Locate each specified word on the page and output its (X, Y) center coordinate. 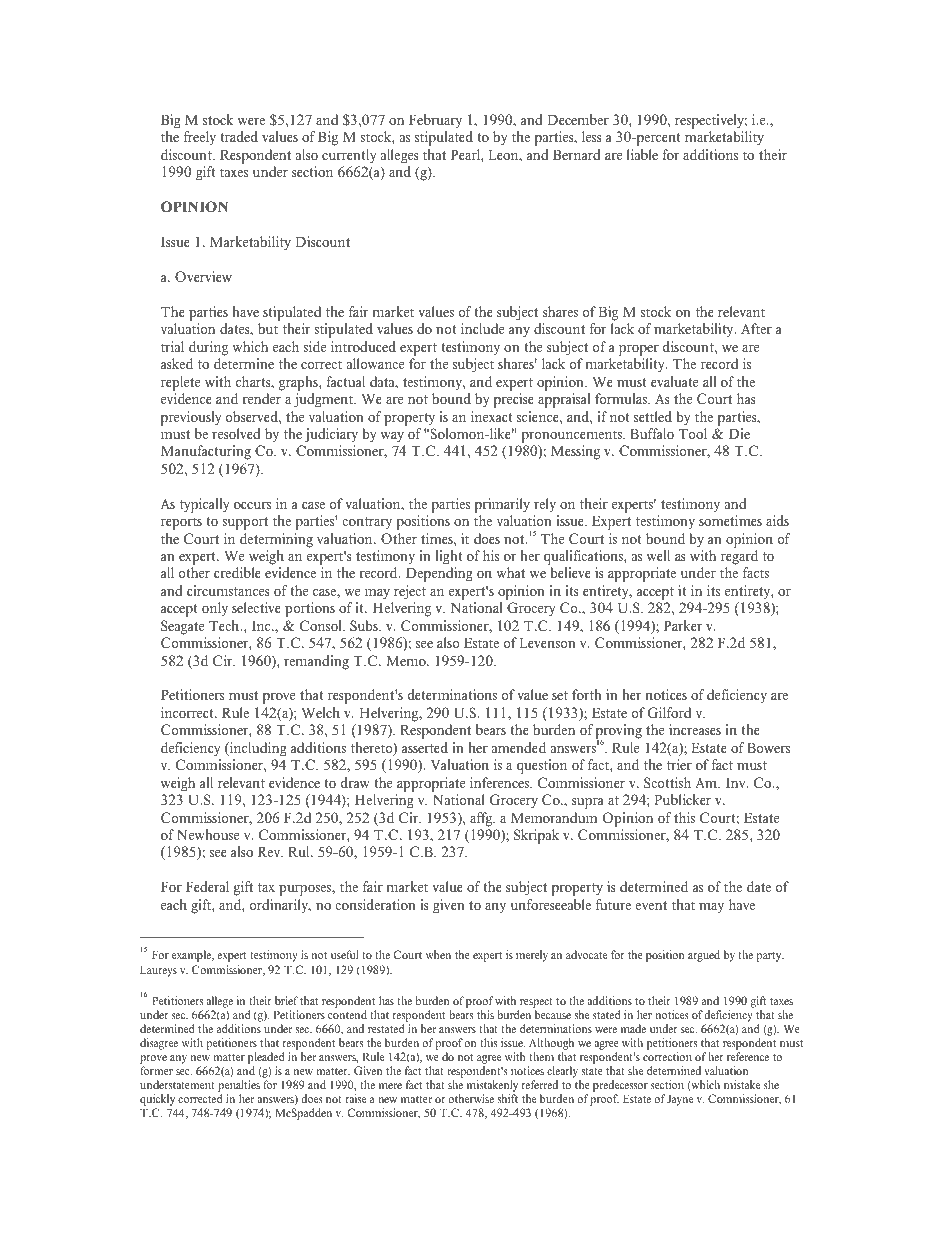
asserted (425, 747)
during (208, 348)
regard (739, 557)
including (257, 749)
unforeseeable (551, 904)
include (482, 328)
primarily (502, 505)
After (756, 328)
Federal (207, 886)
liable (642, 154)
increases (695, 729)
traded (239, 136)
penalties (239, 1087)
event (651, 905)
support (245, 523)
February (435, 121)
